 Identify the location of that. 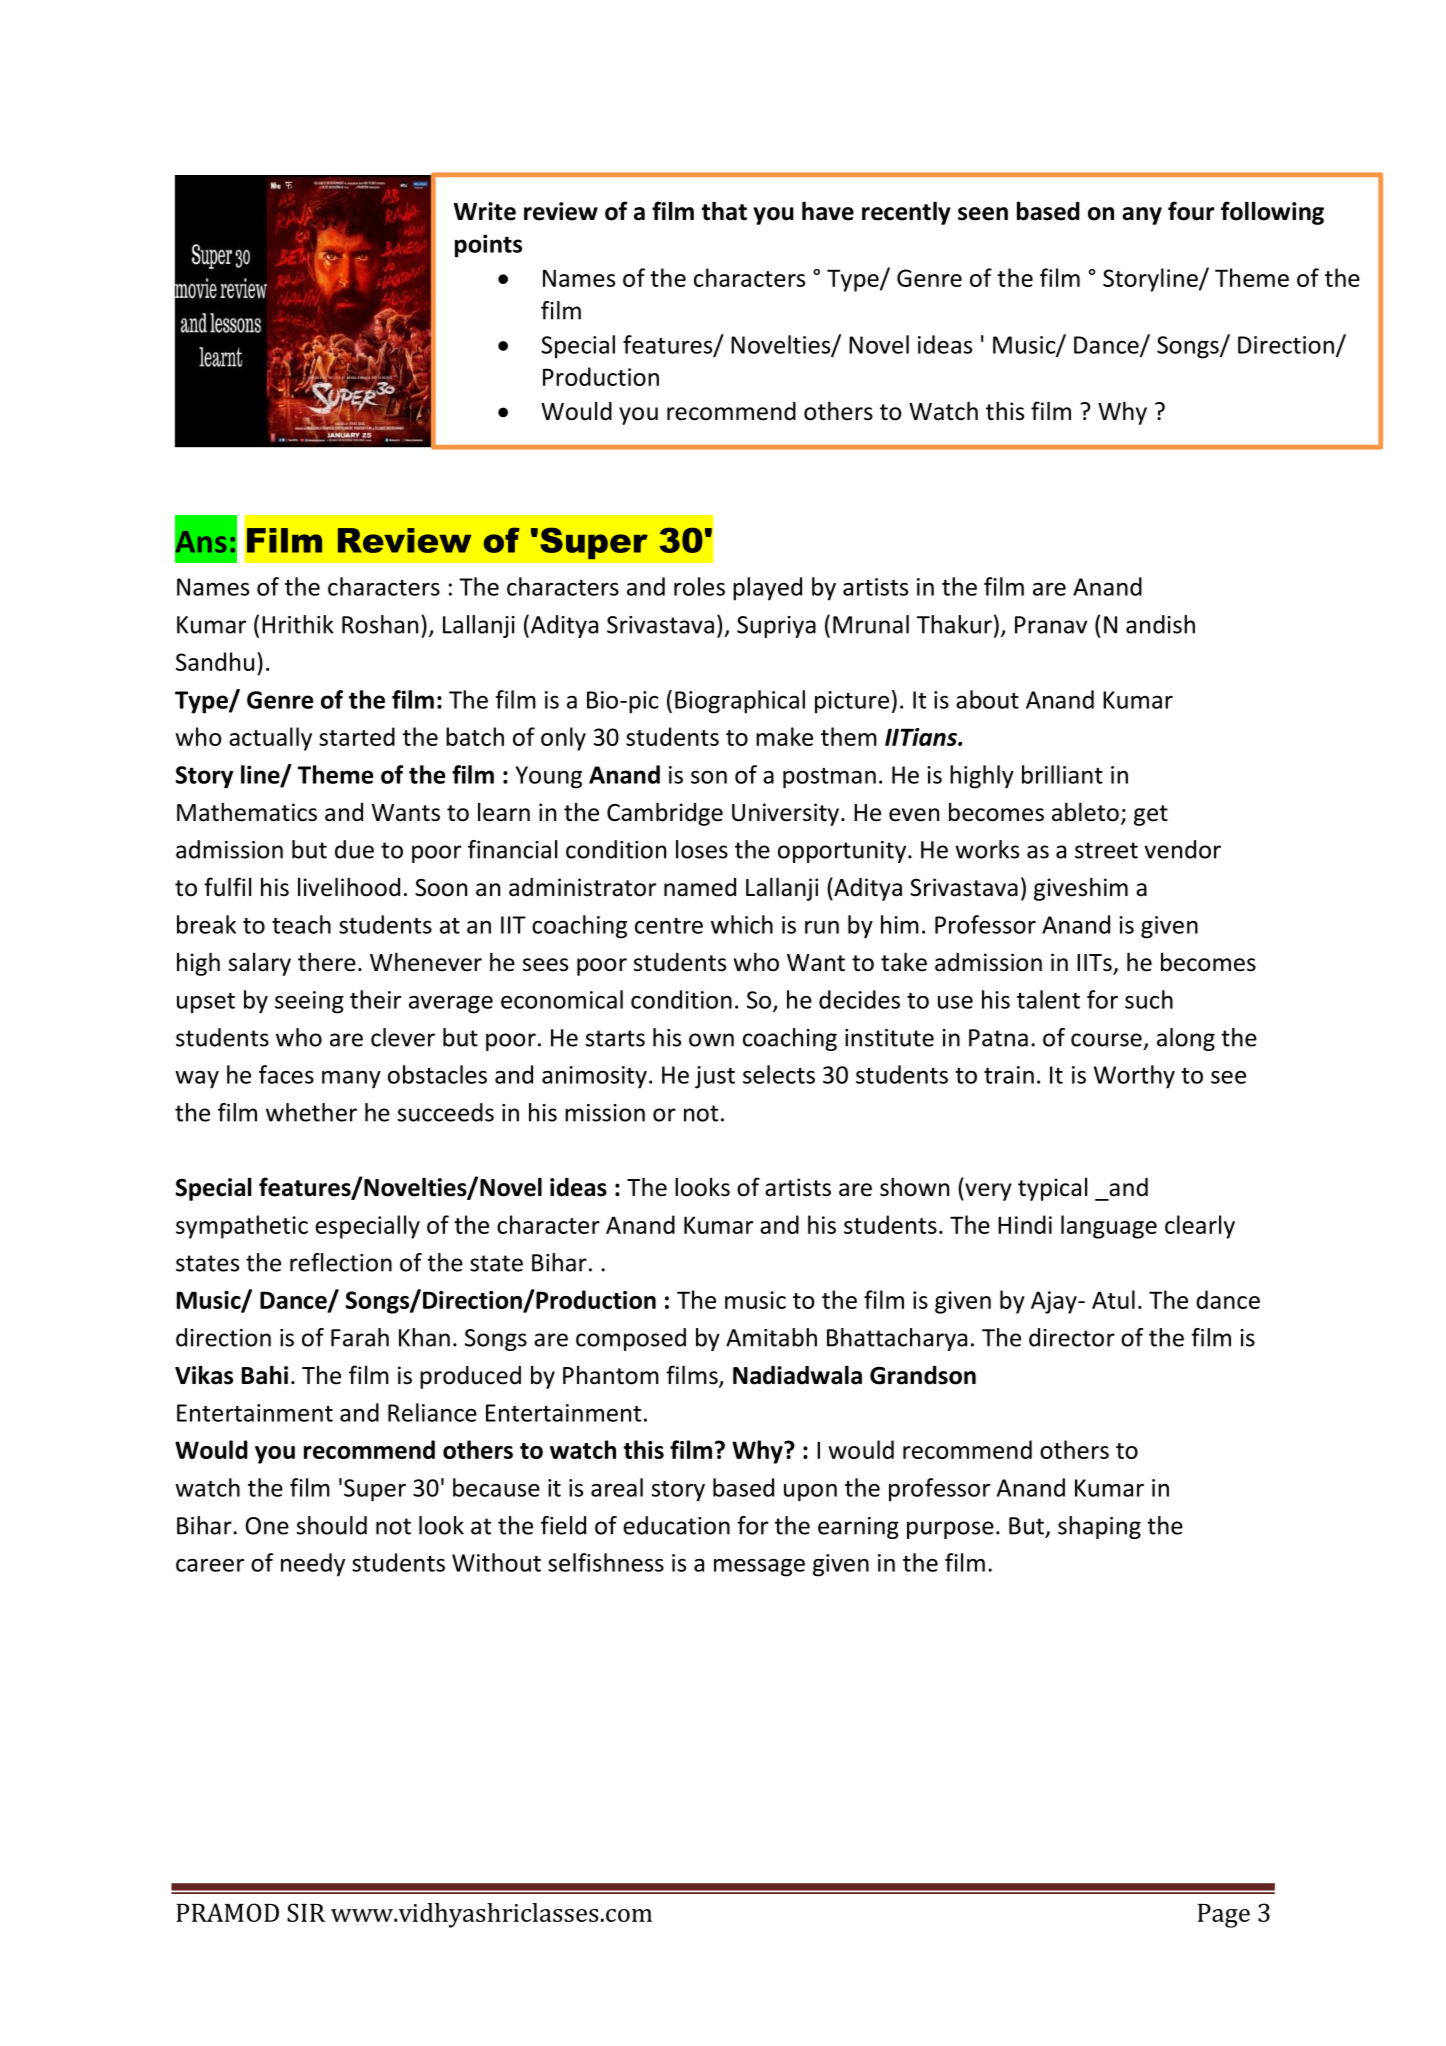
(724, 211).
